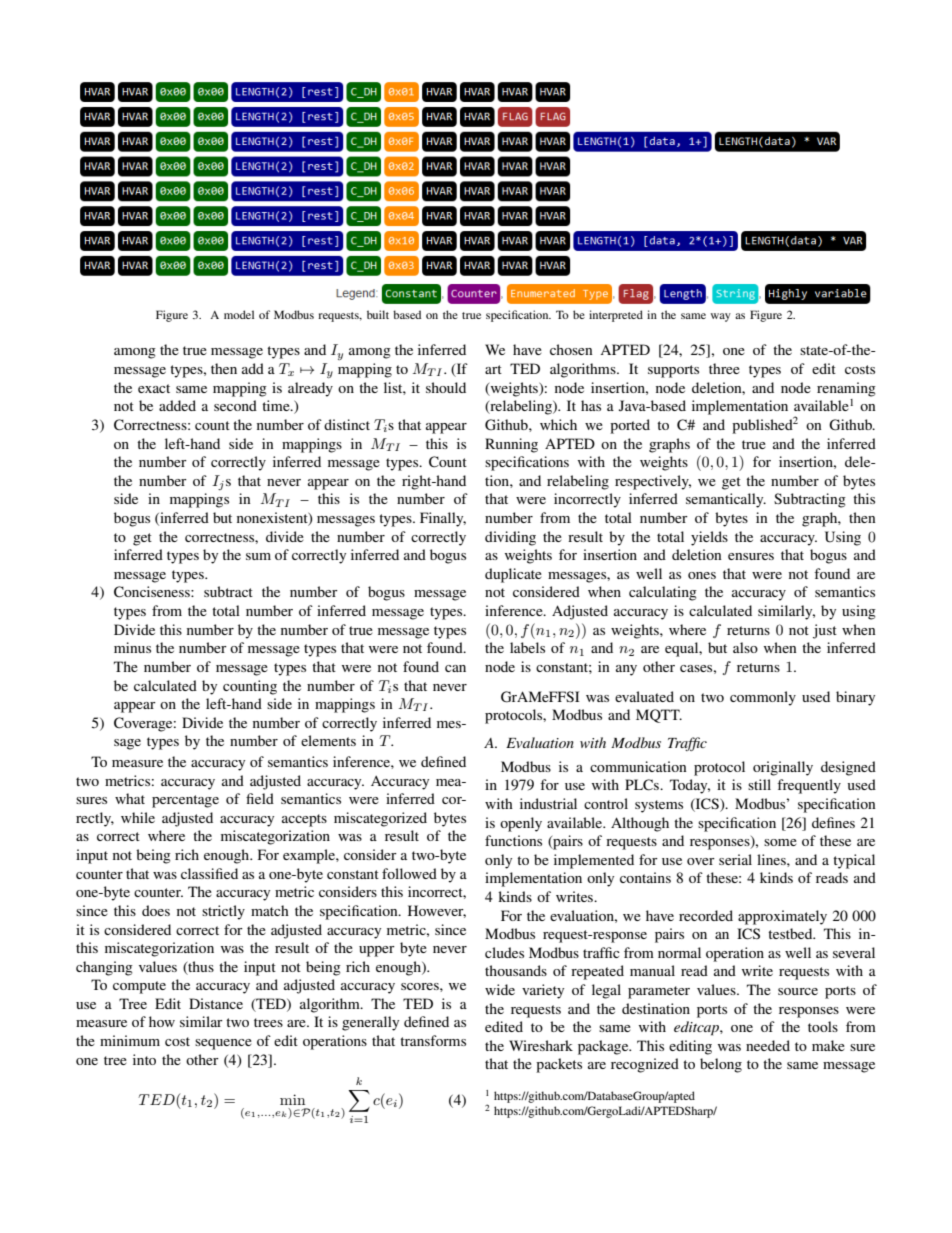  What do you see at coordinates (511, 445) in the document?
I see `Running` at bounding box center [511, 445].
